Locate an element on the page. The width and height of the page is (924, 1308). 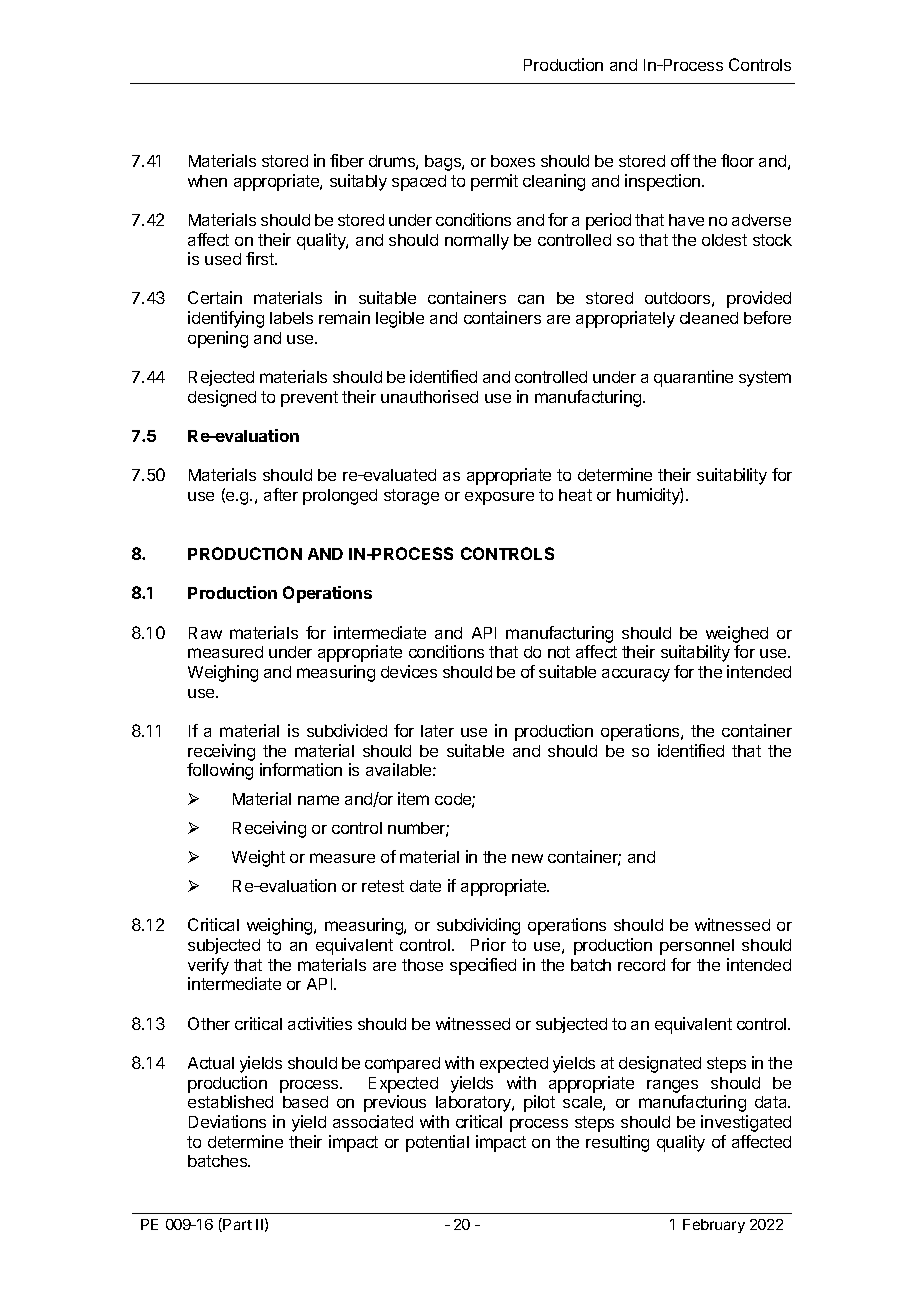
potential is located at coordinates (437, 1143).
